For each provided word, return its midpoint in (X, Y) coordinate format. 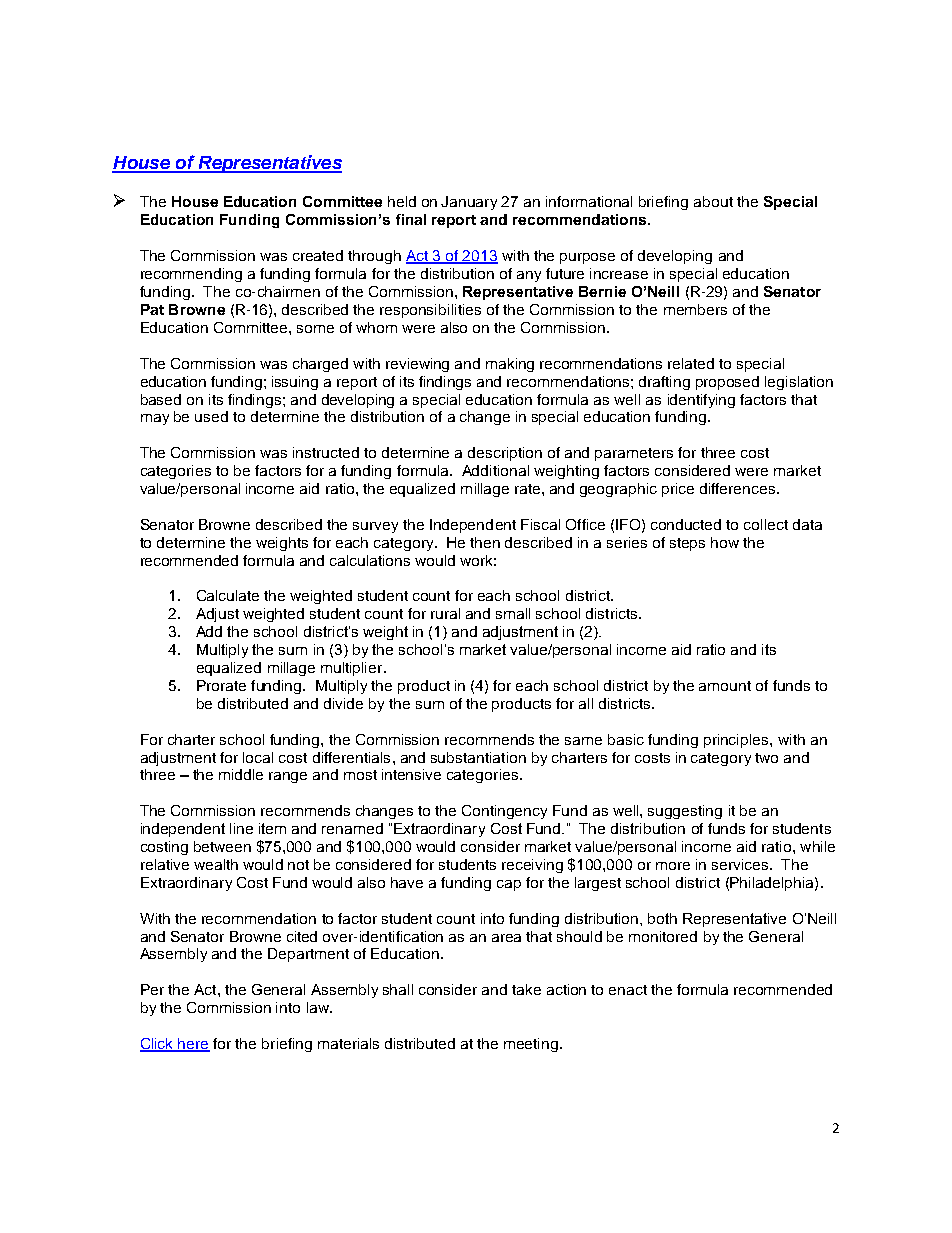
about (713, 201)
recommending (191, 275)
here (193, 1045)
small (513, 613)
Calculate (228, 595)
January (469, 203)
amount (725, 686)
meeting (532, 1045)
